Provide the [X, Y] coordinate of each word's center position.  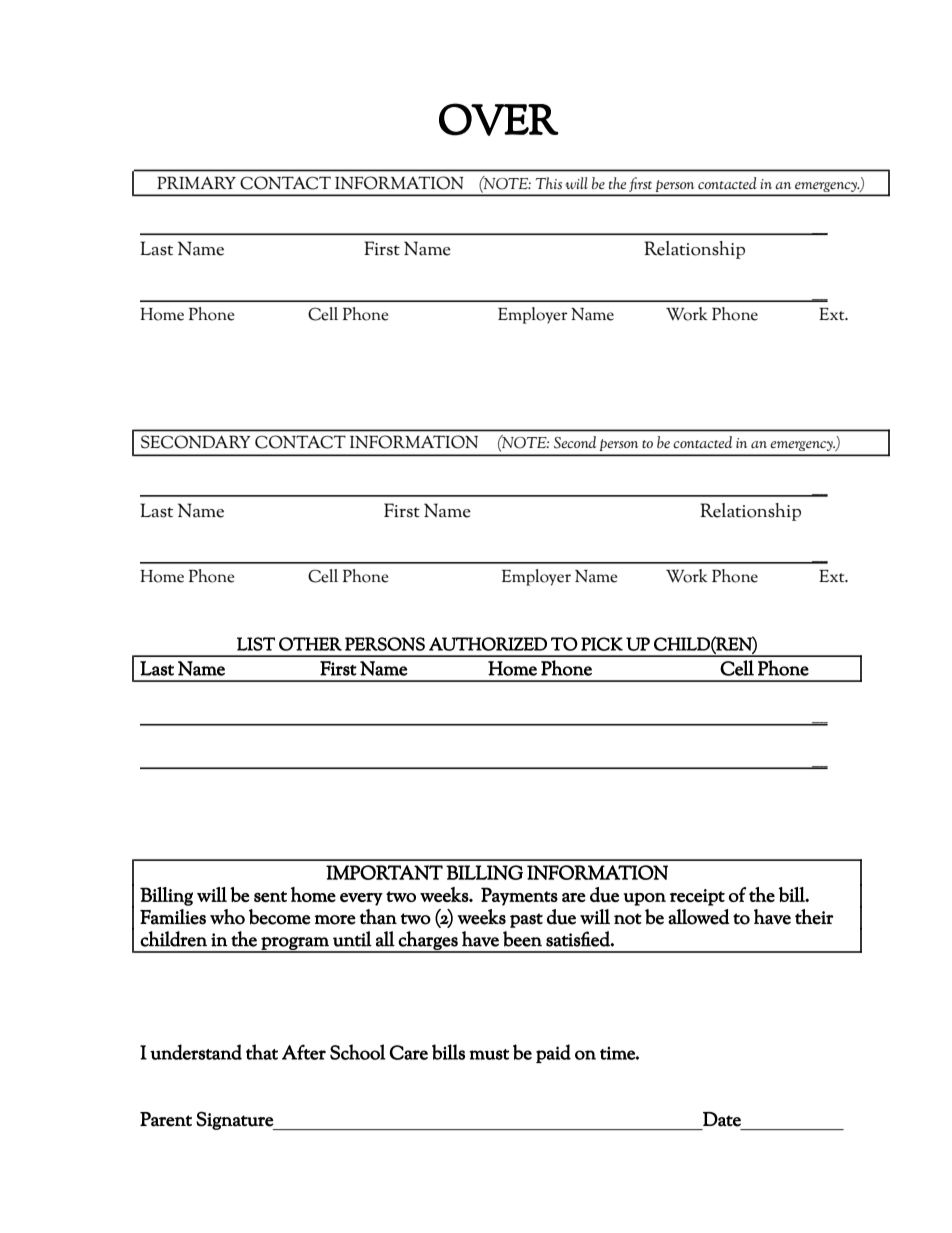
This [549, 183]
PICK [602, 644]
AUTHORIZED [488, 644]
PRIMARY [196, 182]
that [262, 1052]
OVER [499, 119]
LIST [256, 644]
